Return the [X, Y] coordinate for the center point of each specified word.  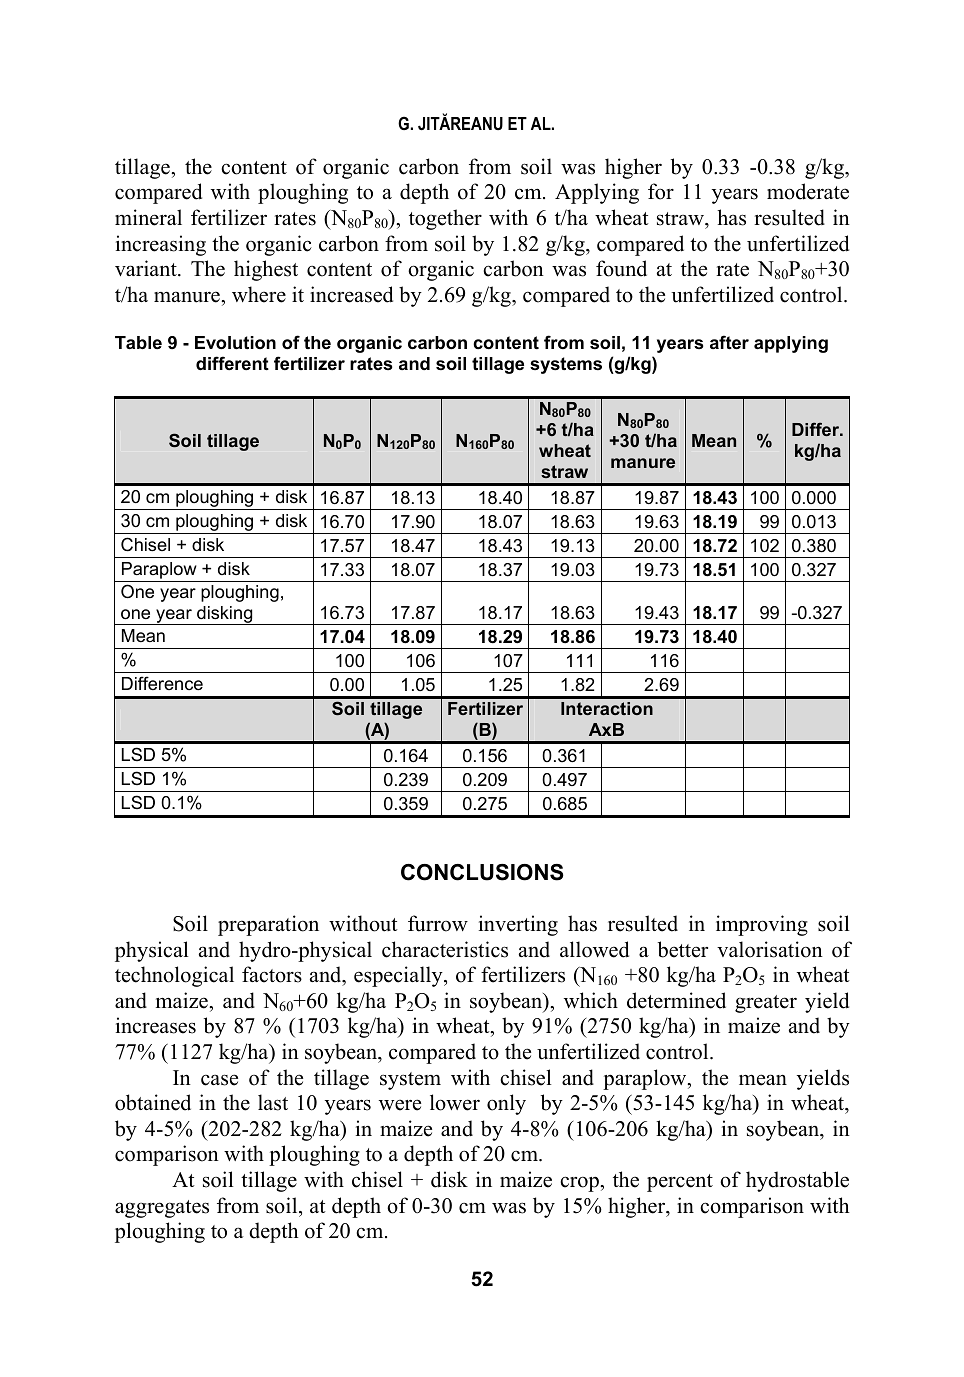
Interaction [607, 708]
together [445, 219]
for [661, 191]
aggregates [162, 1209]
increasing [161, 245]
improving [762, 925]
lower [455, 1102]
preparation [268, 925]
